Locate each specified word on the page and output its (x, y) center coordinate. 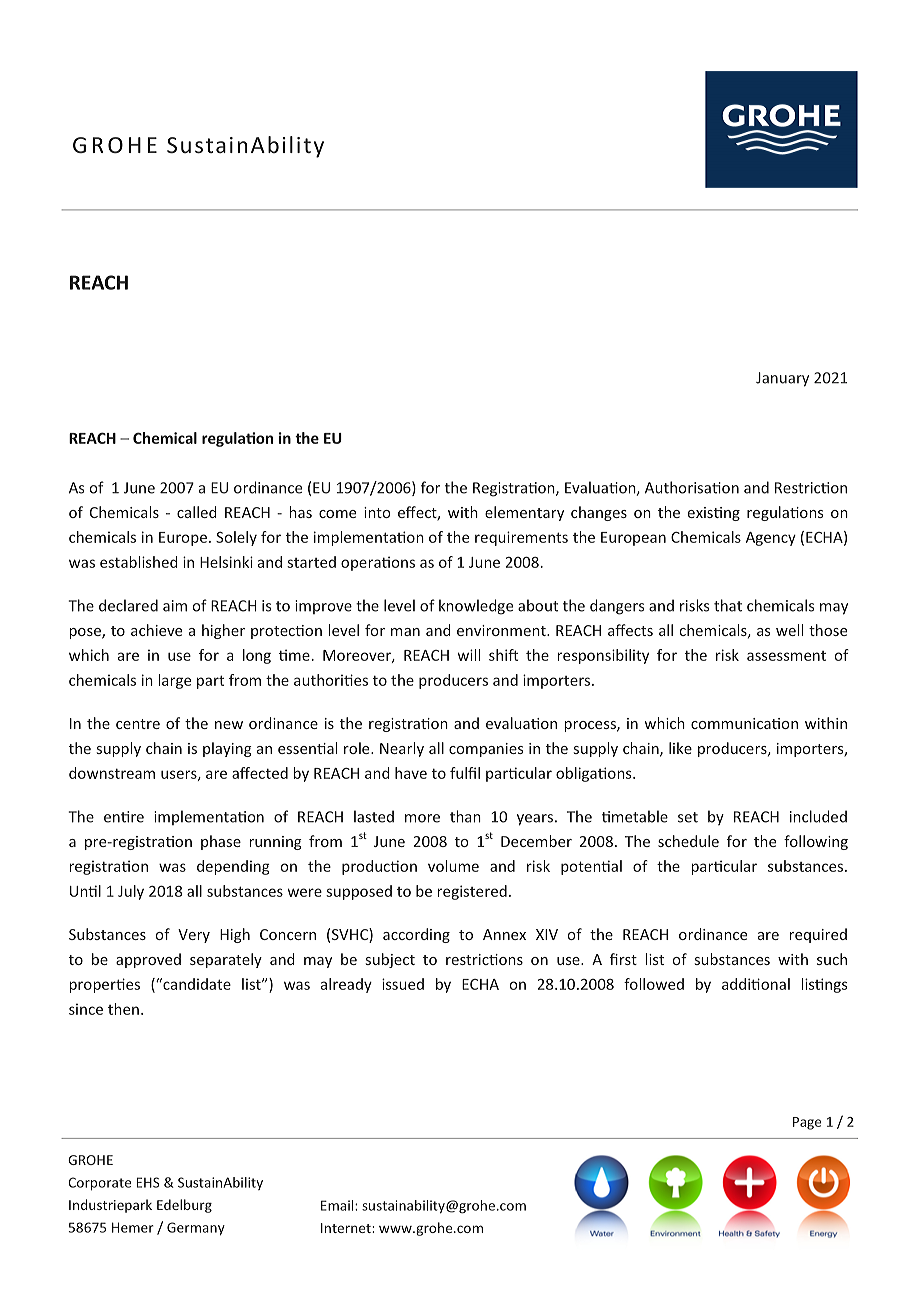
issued (403, 984)
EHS (148, 1182)
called (197, 512)
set (688, 817)
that (728, 605)
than (465, 816)
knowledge (476, 607)
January (782, 379)
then (123, 1009)
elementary (524, 513)
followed (654, 984)
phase (221, 842)
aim (175, 606)
